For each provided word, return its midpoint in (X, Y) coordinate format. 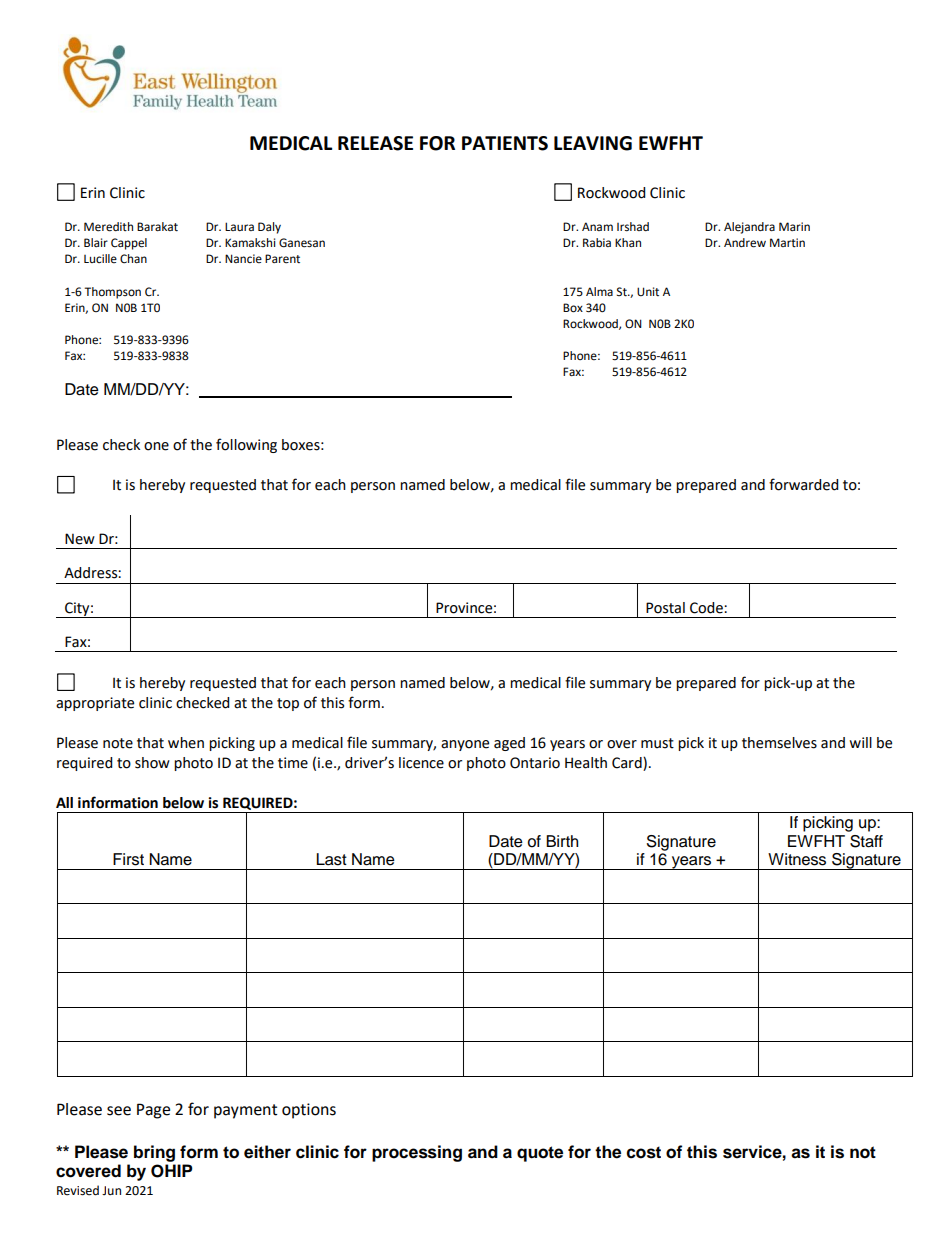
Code (707, 608)
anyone (465, 745)
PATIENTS (505, 143)
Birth (562, 841)
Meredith (108, 227)
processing (417, 1153)
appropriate (95, 704)
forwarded (803, 484)
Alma (599, 291)
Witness (797, 859)
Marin (794, 226)
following (246, 445)
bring (154, 1153)
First (128, 859)
